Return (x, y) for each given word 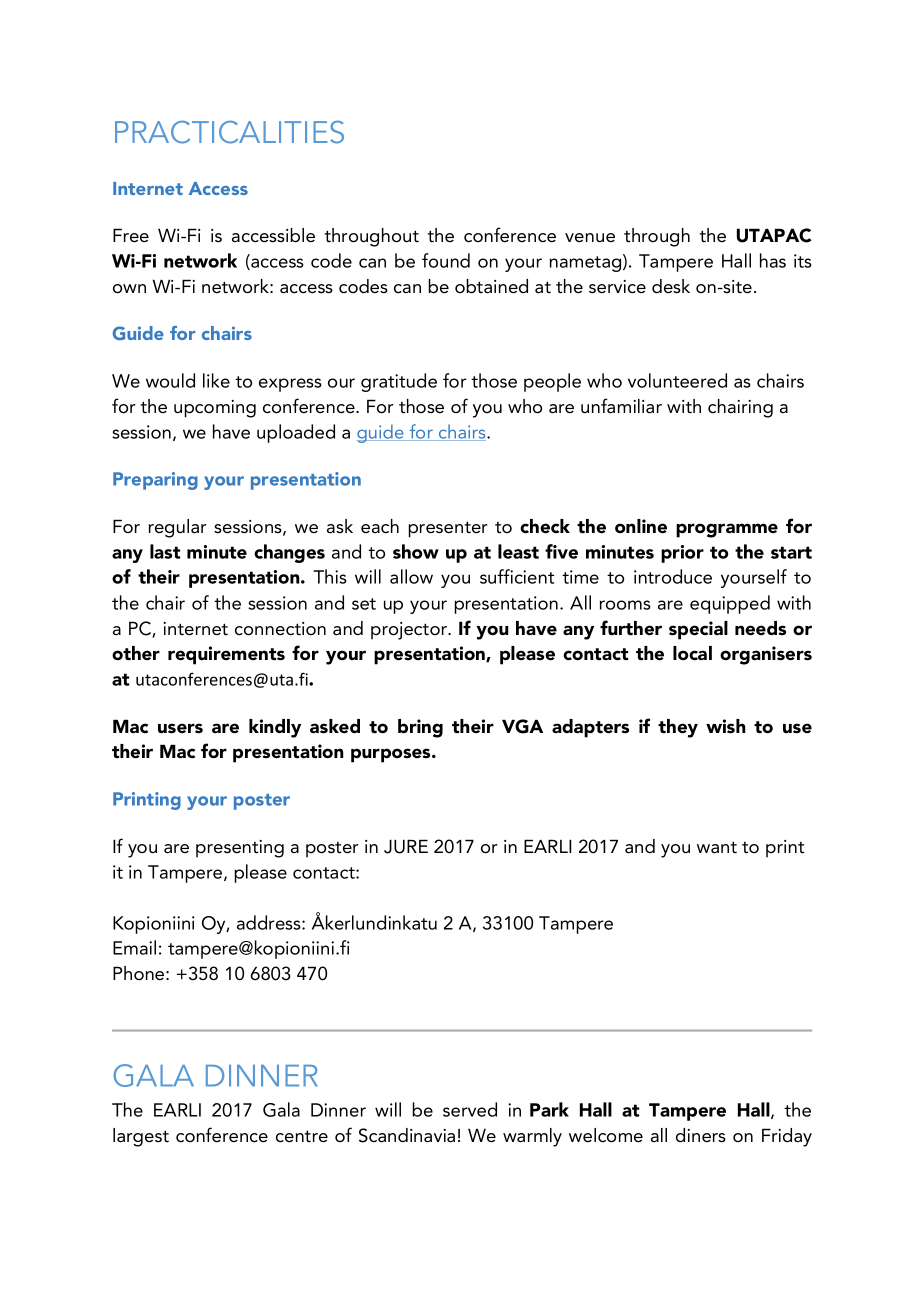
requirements (226, 655)
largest (141, 1137)
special (698, 630)
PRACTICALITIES (229, 132)
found (446, 260)
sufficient (517, 576)
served (470, 1109)
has (773, 260)
